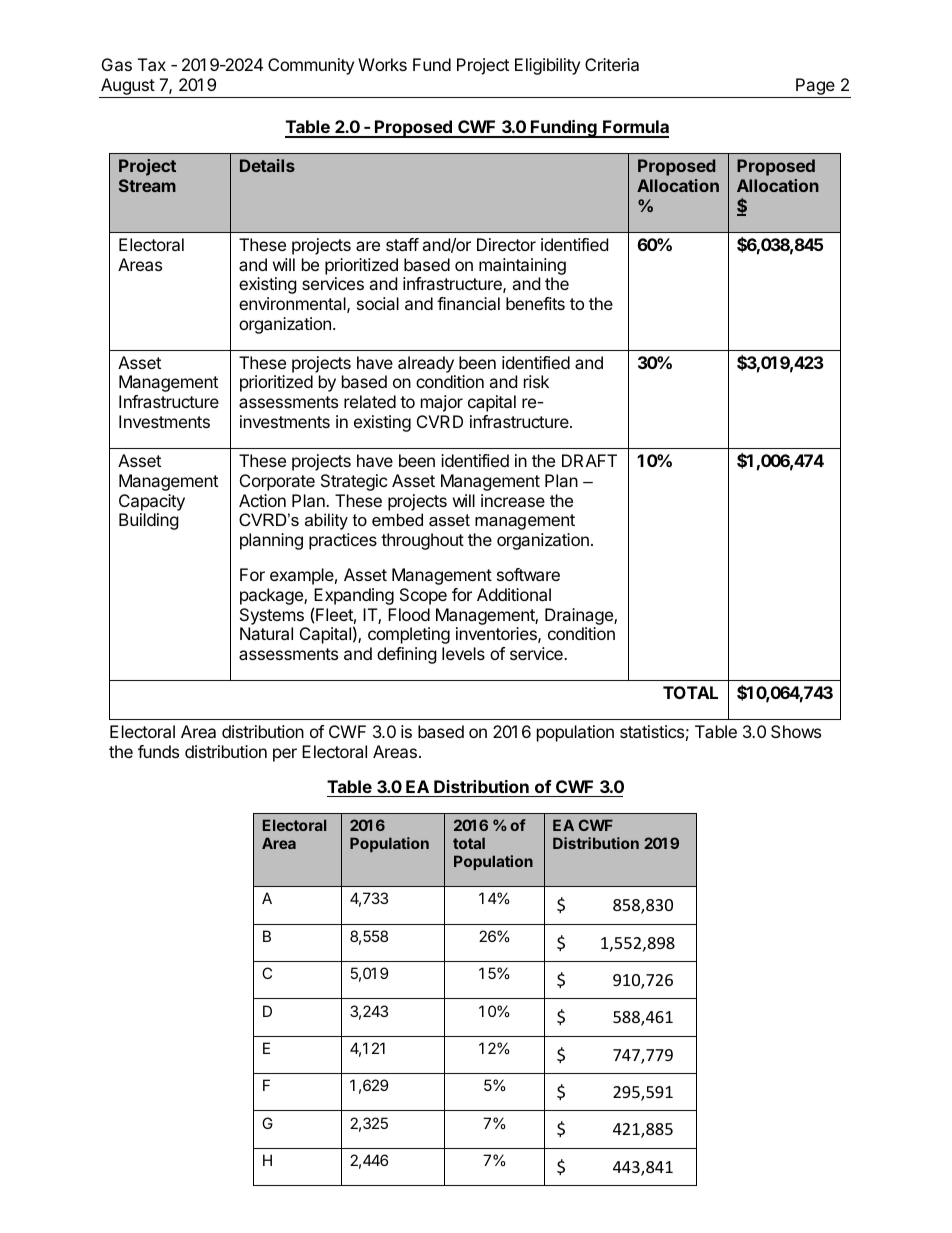  Describe the element at coordinates (147, 185) in the screenshot. I see `Stream` at that location.
